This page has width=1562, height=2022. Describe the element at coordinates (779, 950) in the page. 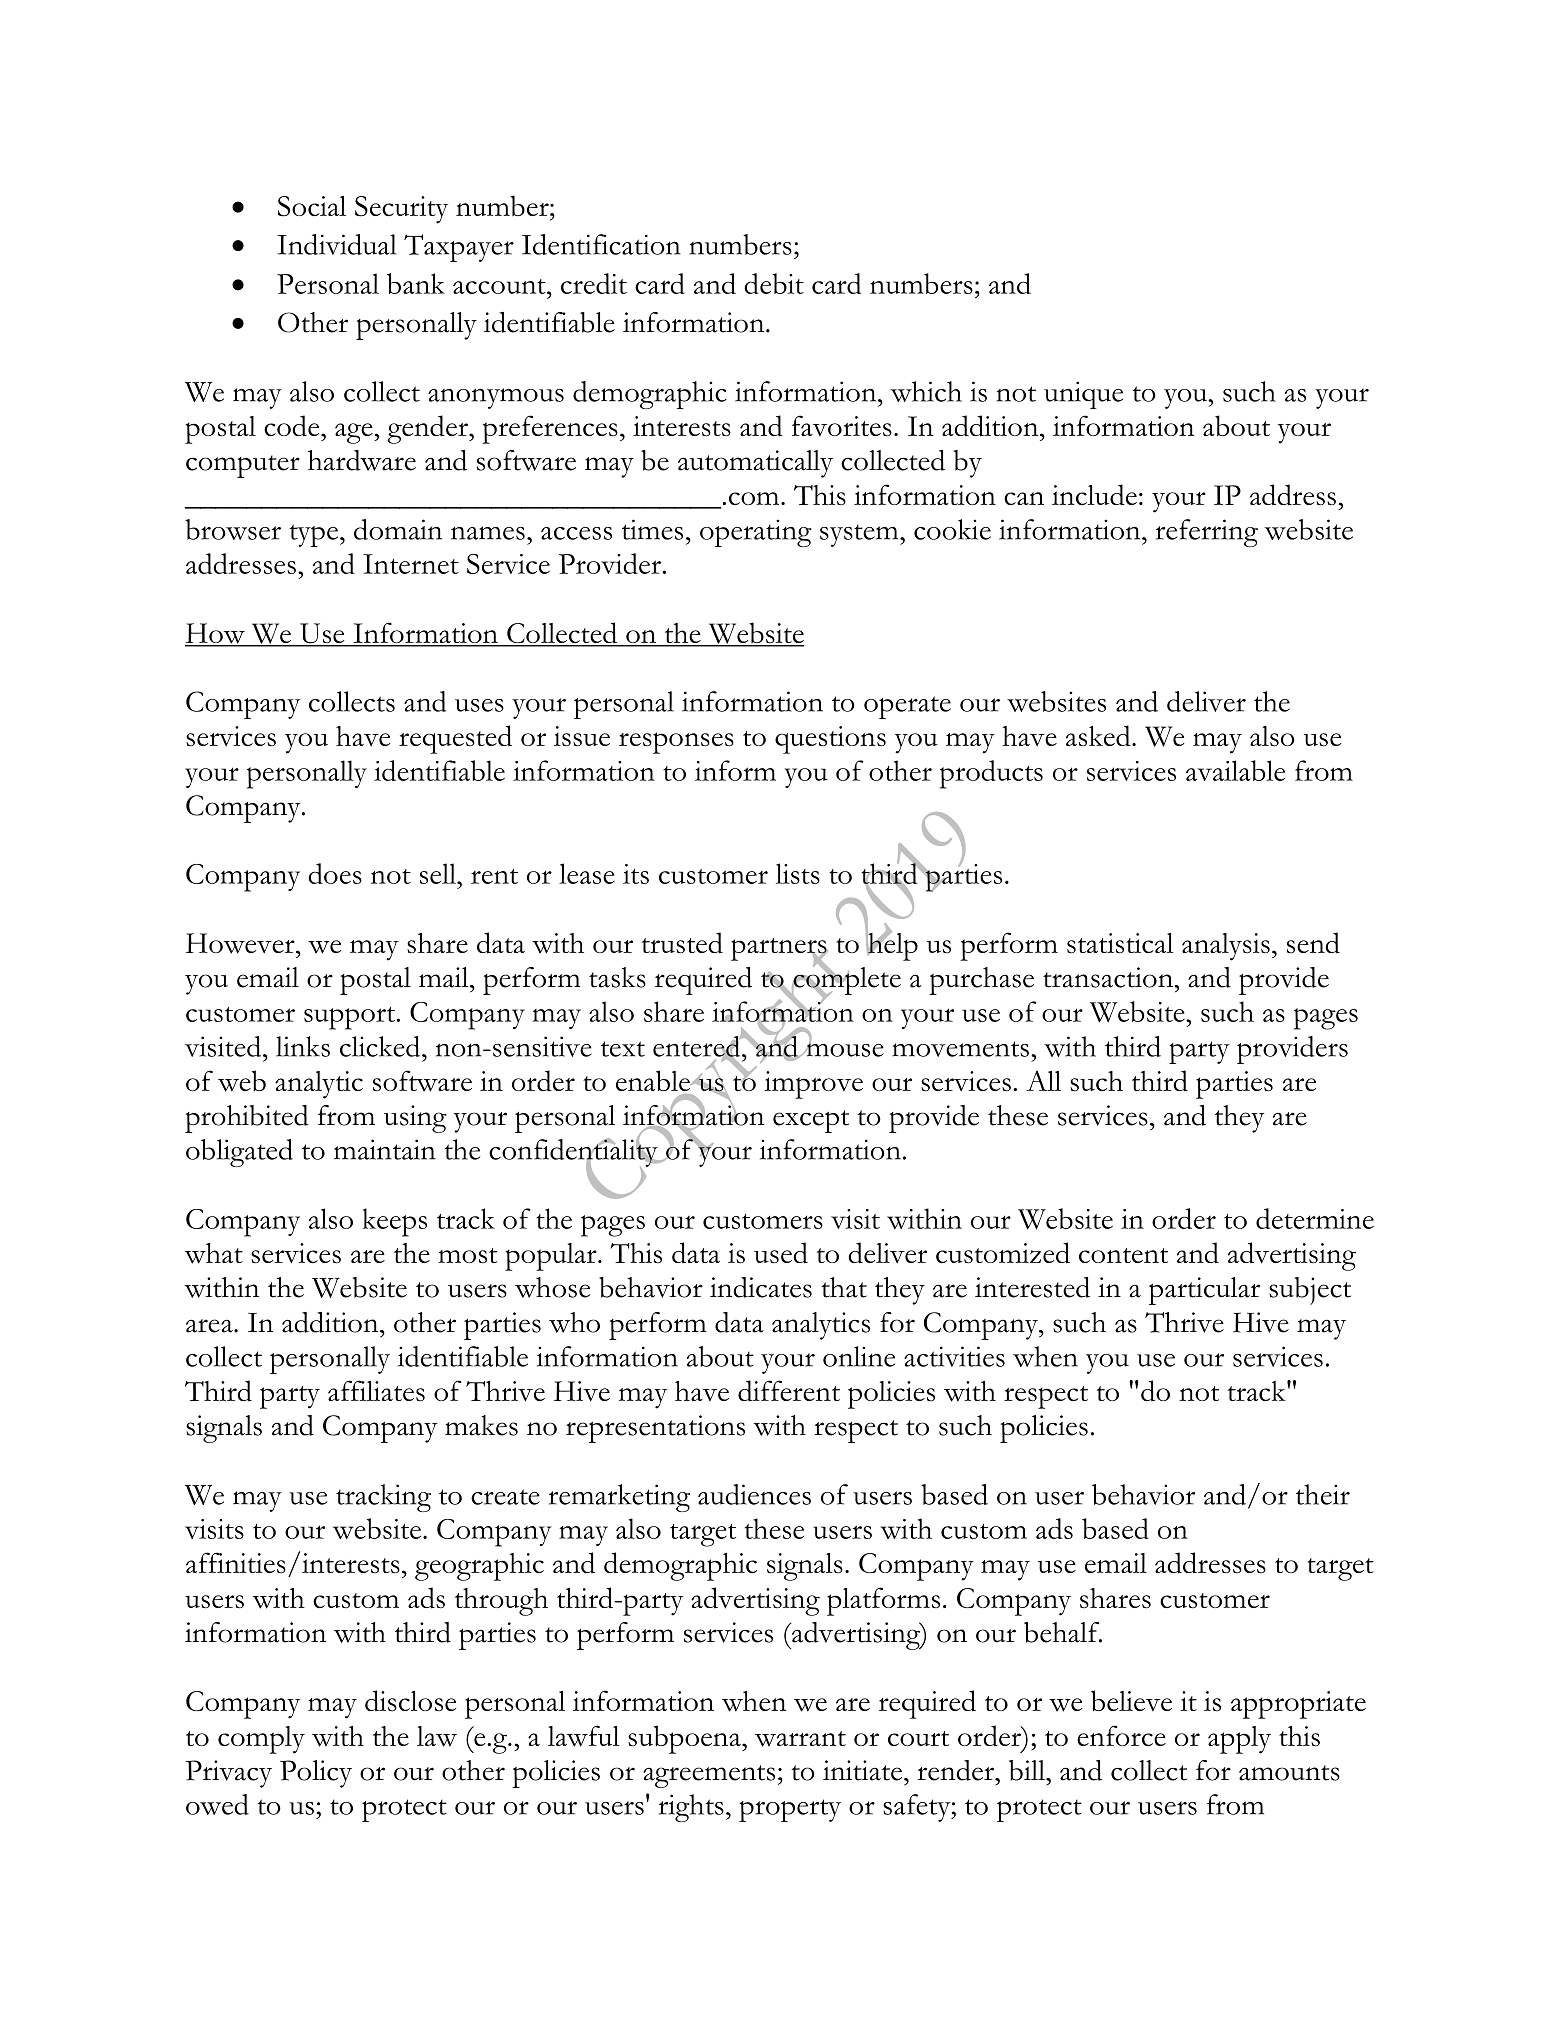

I see `partners` at that location.
